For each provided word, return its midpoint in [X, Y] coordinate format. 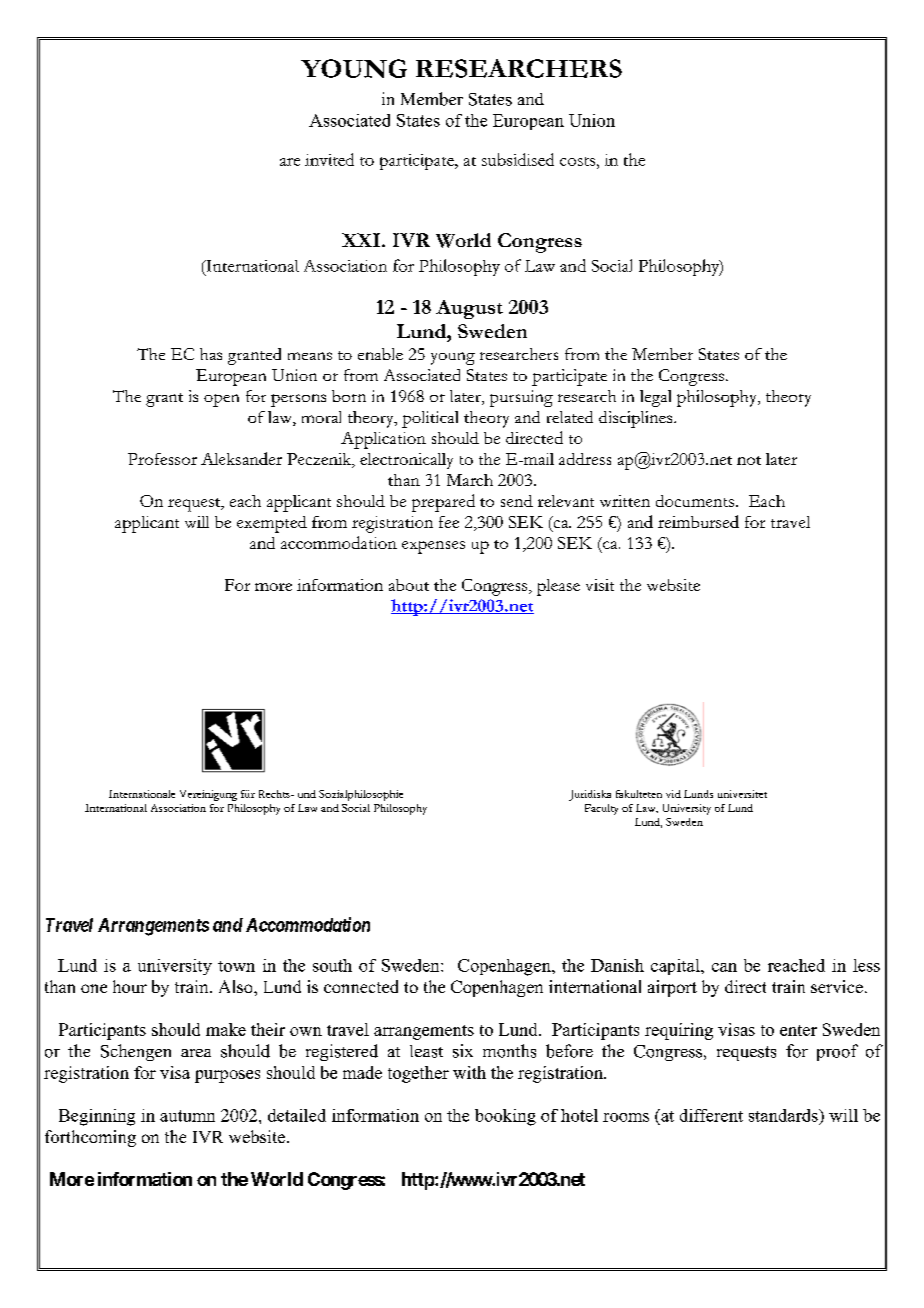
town [236, 966]
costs [577, 161]
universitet [742, 794]
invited [329, 159]
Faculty [601, 809]
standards [784, 1115]
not [749, 460]
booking [505, 1117]
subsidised [518, 159]
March [470, 480]
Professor [162, 459]
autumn [187, 1116]
